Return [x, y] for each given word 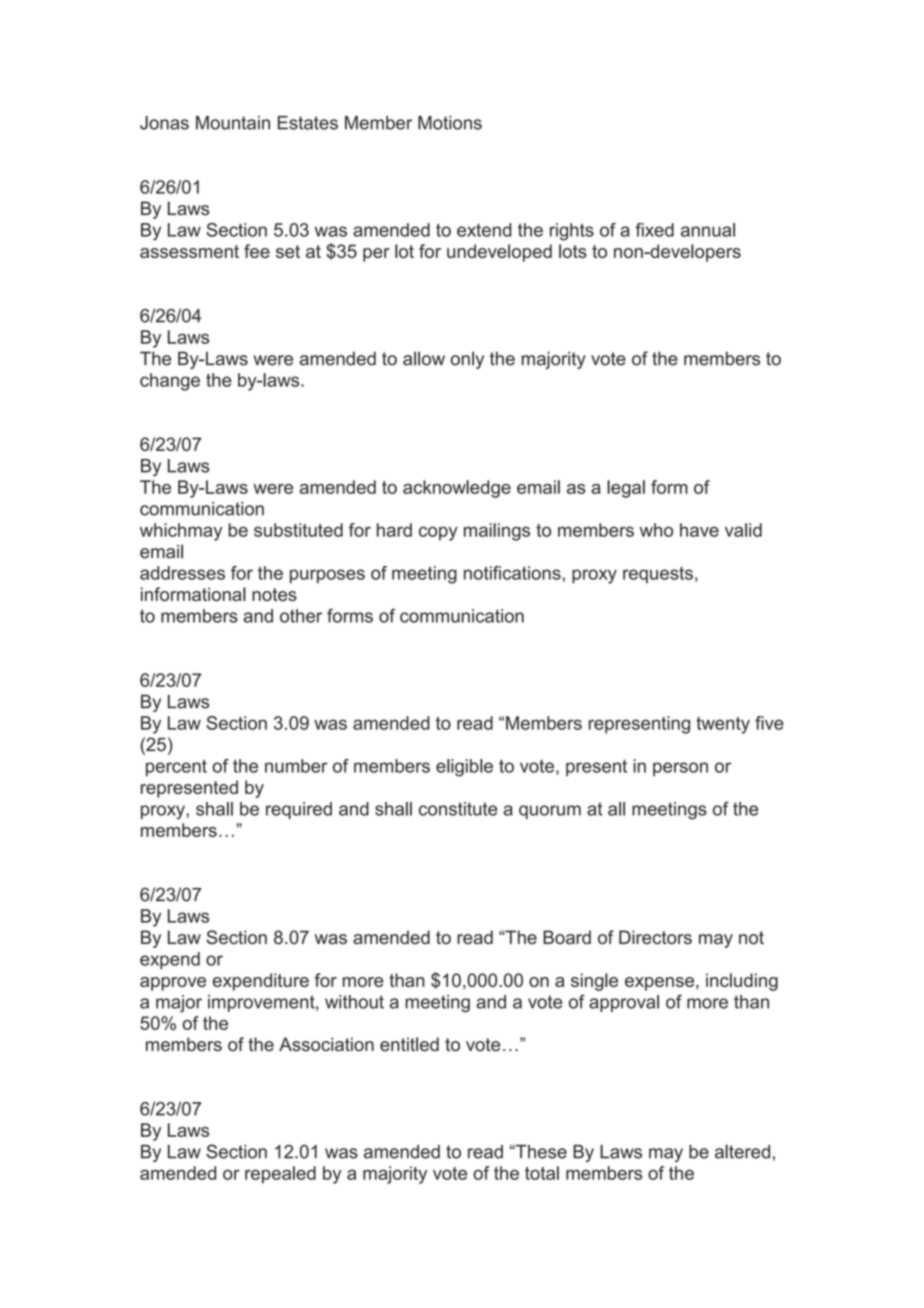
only [467, 360]
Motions [450, 123]
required [299, 810]
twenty [723, 725]
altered [742, 1151]
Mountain [233, 123]
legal [626, 489]
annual [708, 230]
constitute [458, 809]
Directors [655, 937]
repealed [280, 1175]
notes [274, 594]
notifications [512, 573]
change [170, 382]
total [542, 1173]
